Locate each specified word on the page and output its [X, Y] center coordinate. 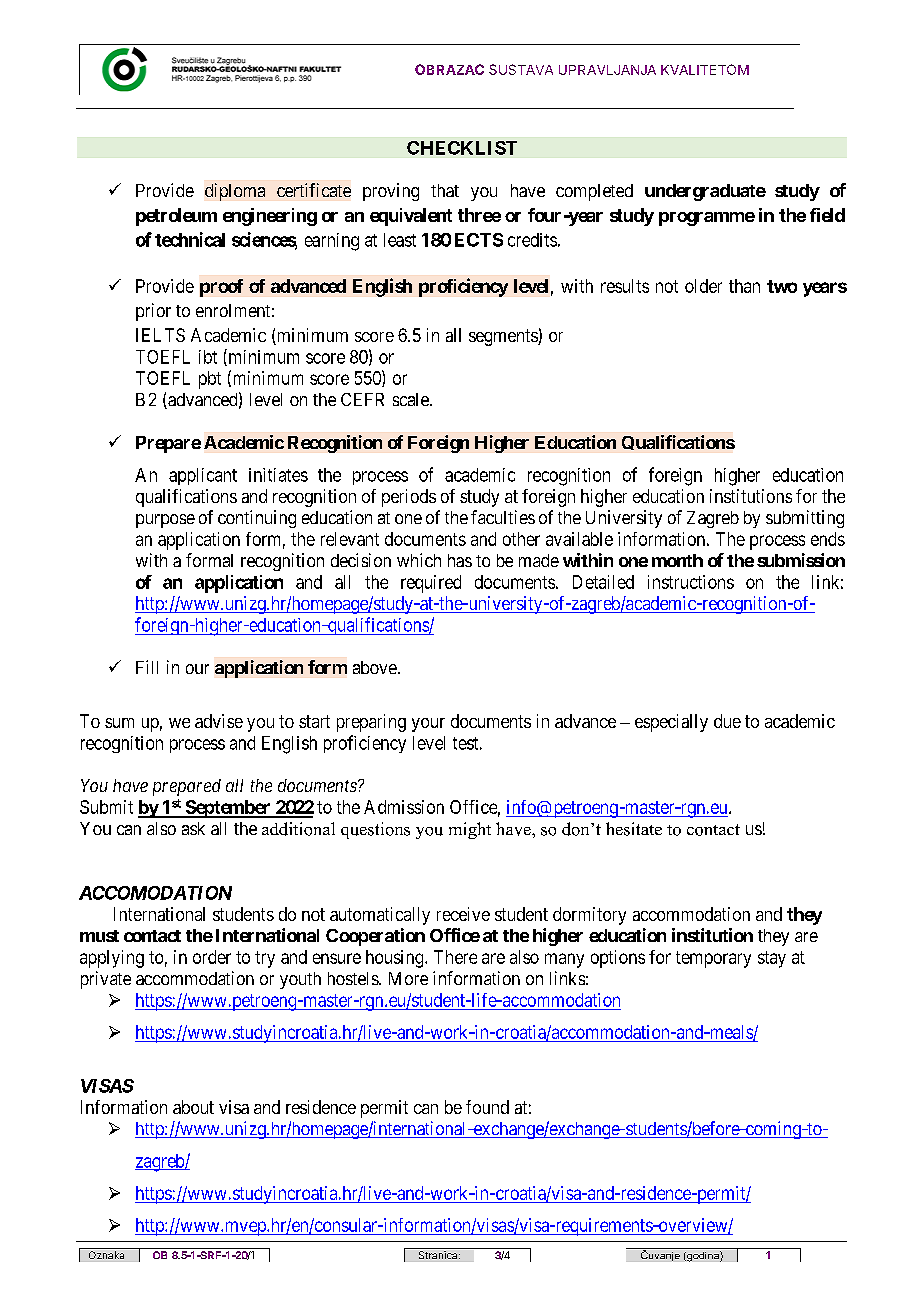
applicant [203, 476]
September [228, 809]
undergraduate [705, 192]
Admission [404, 807]
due [727, 721]
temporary [713, 959]
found [487, 1107]
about [193, 1107]
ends [828, 539]
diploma [235, 192]
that [445, 190]
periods [409, 498]
